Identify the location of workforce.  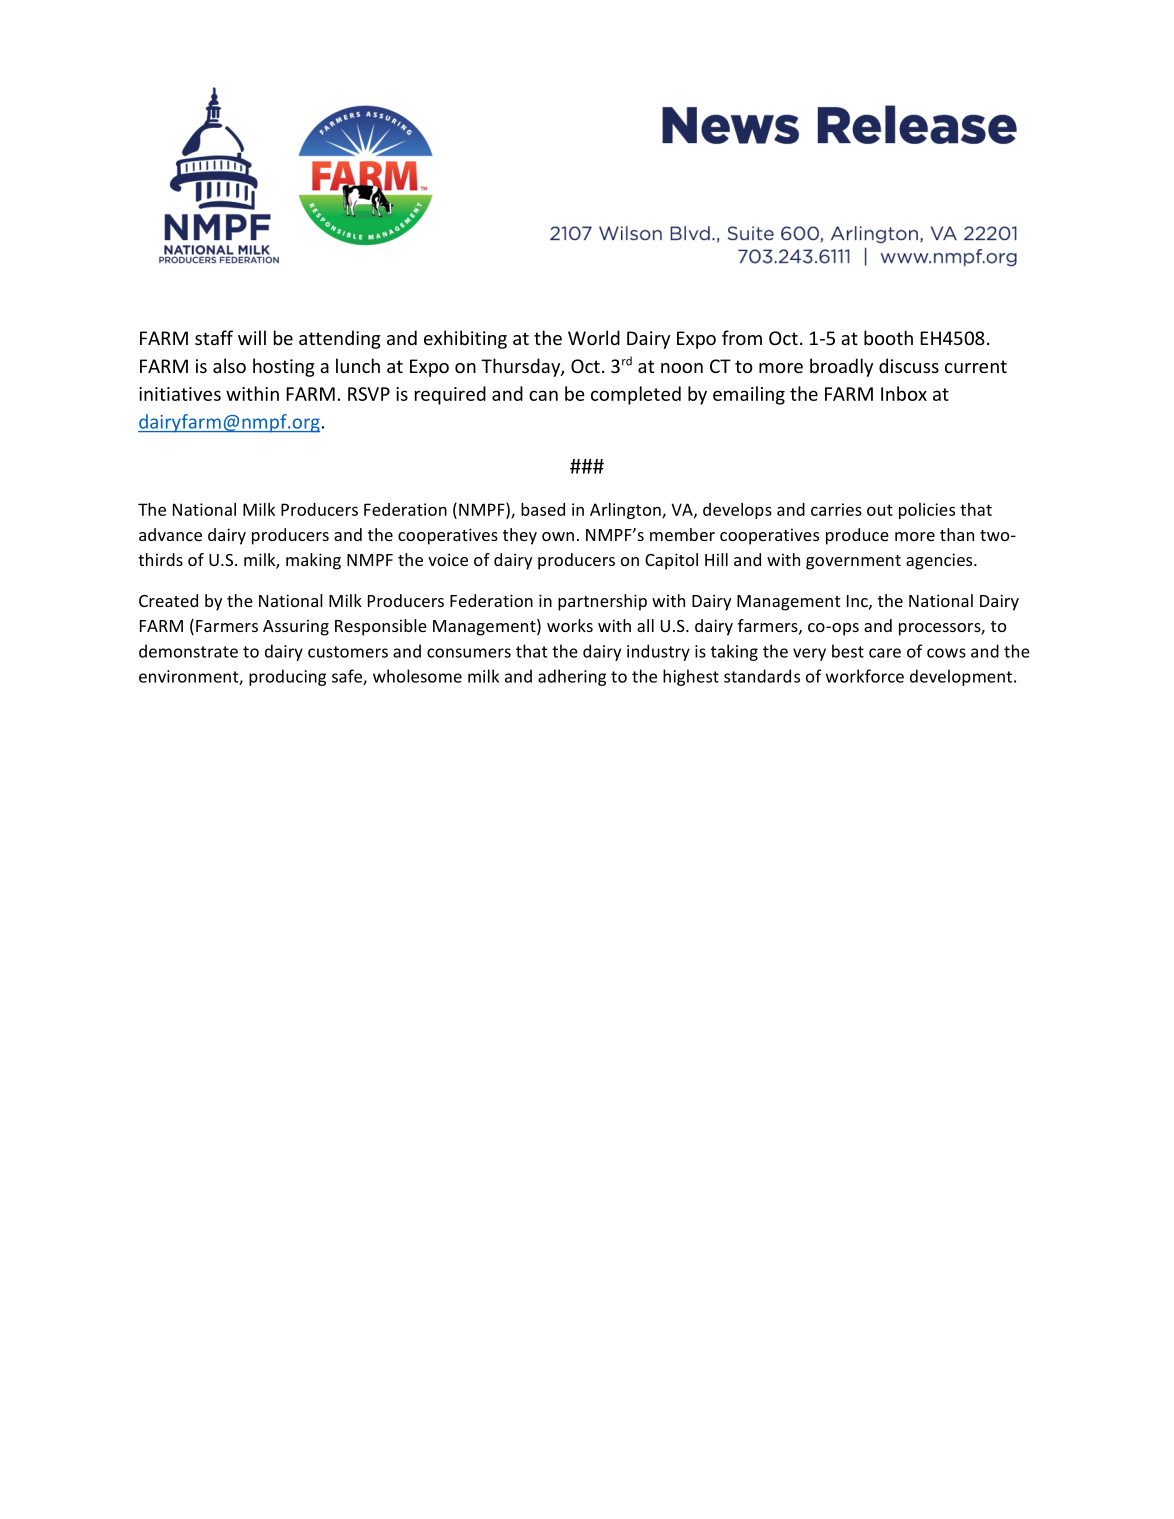
(865, 676).
